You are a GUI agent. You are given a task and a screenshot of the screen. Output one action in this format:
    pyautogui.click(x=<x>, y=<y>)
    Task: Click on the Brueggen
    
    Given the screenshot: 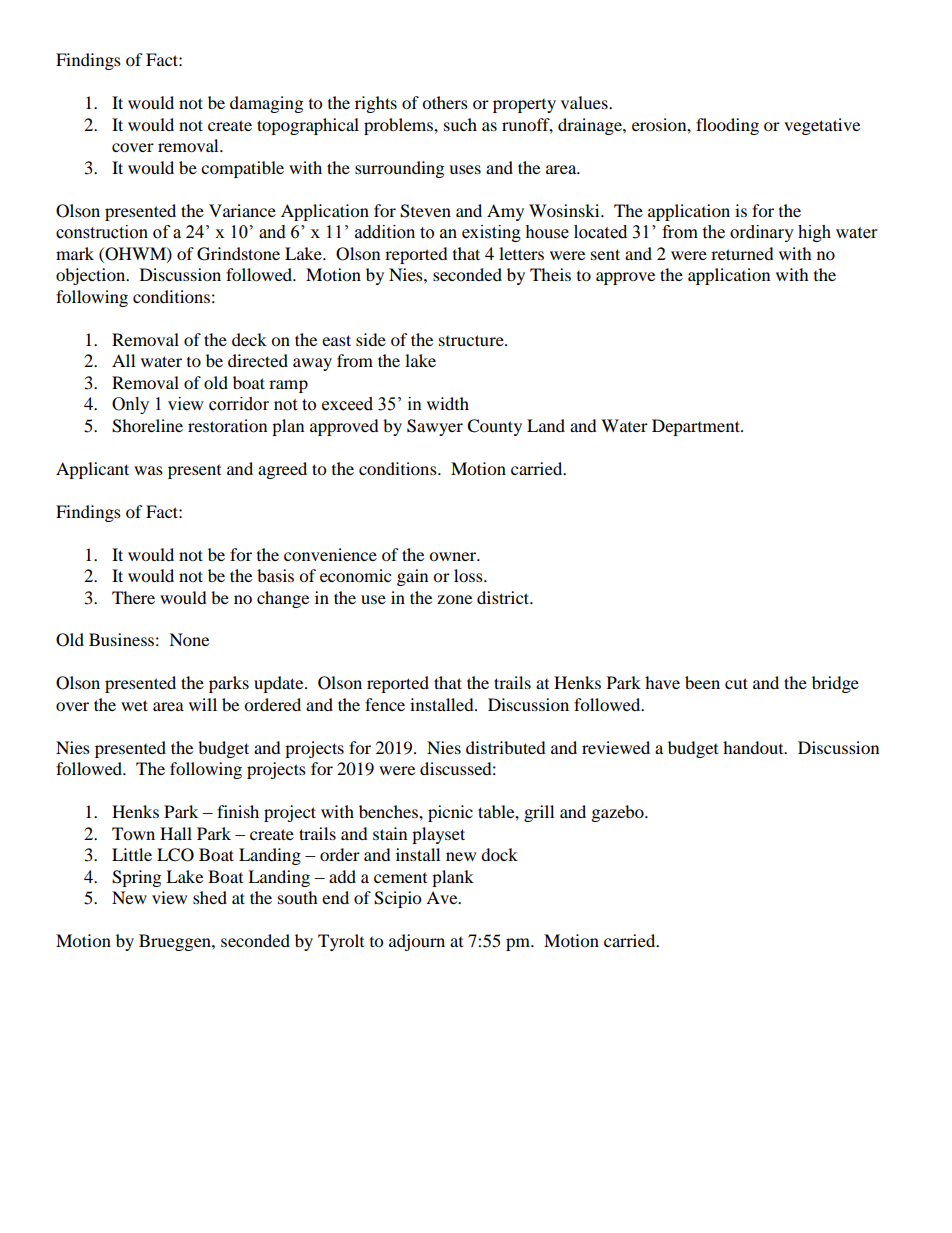 What is the action you would take?
    pyautogui.click(x=176, y=942)
